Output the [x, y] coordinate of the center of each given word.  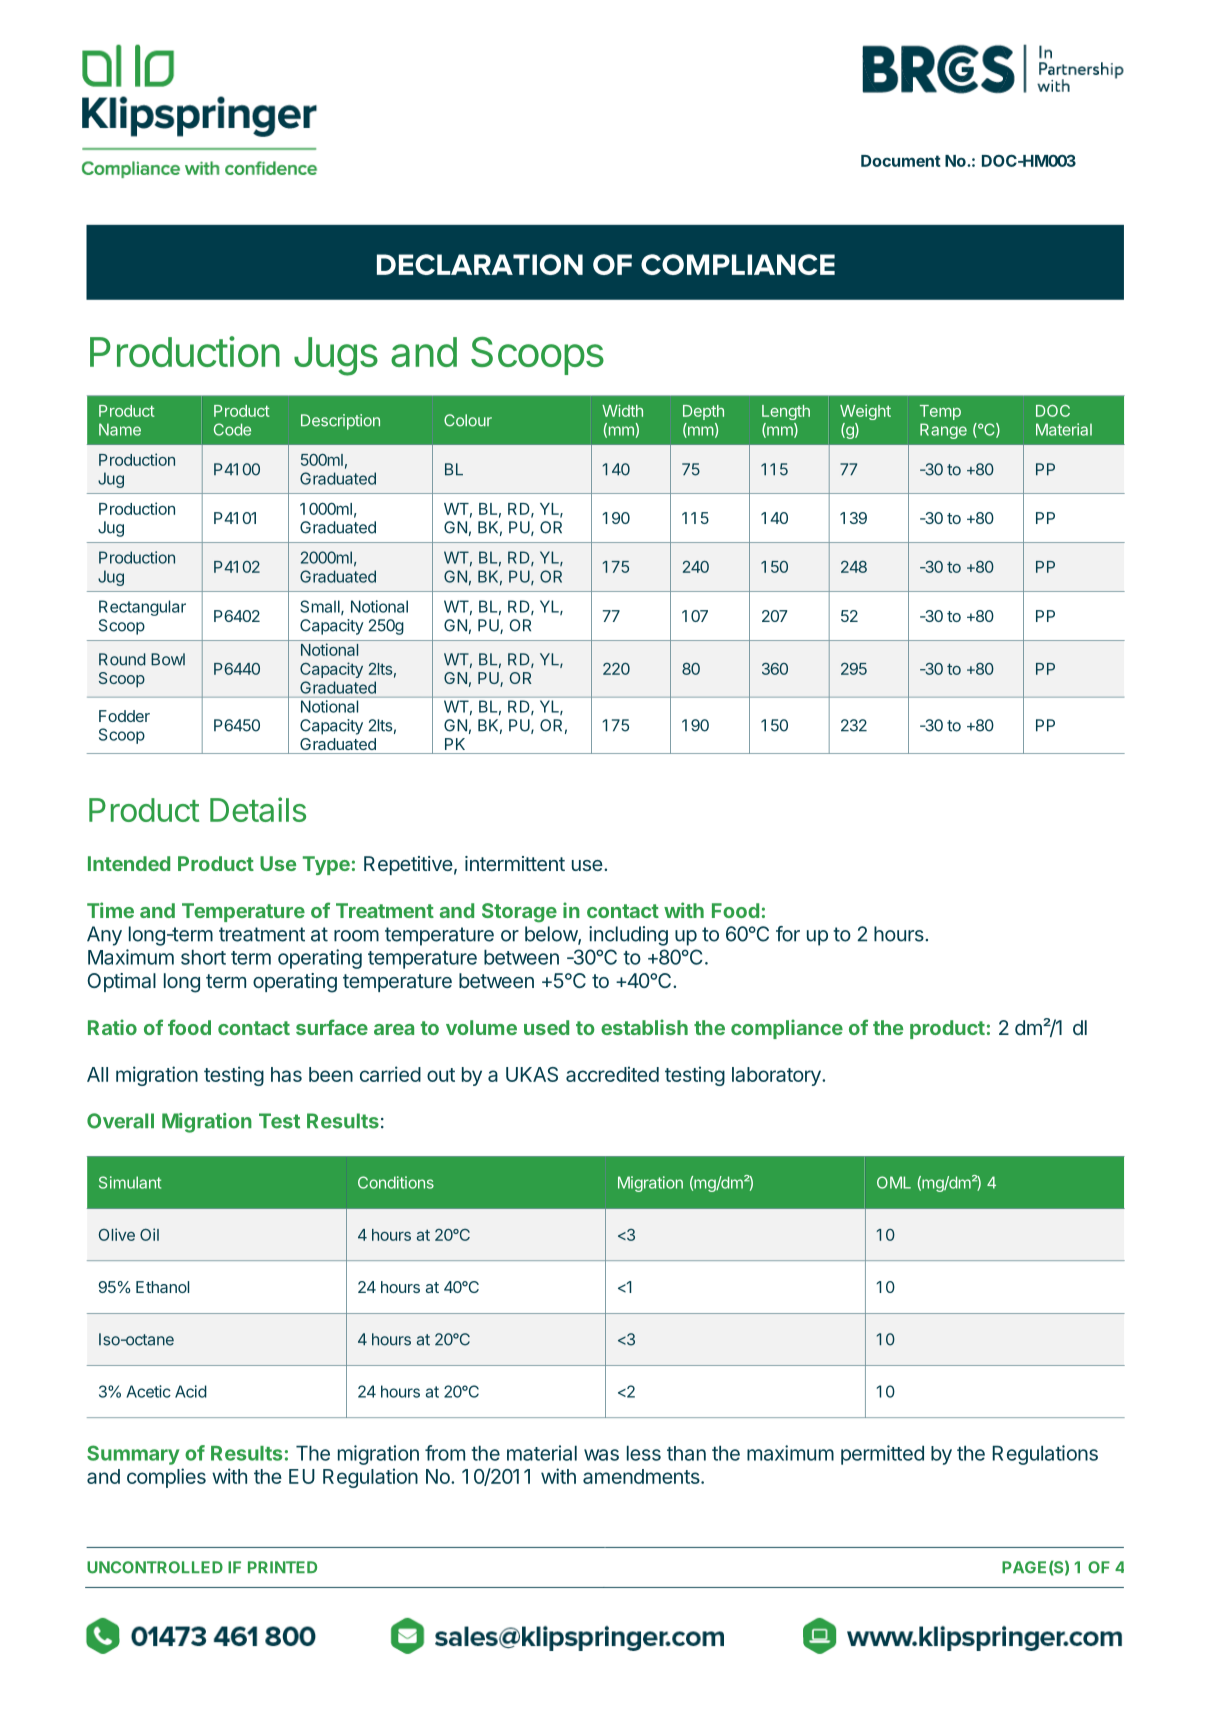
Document [901, 161]
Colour [468, 420]
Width [622, 410]
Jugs [336, 356]
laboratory [777, 1076]
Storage [519, 913]
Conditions [396, 1182]
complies [166, 1478]
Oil [149, 1234]
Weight [865, 412]
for [788, 934]
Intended [129, 863]
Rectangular [142, 608]
